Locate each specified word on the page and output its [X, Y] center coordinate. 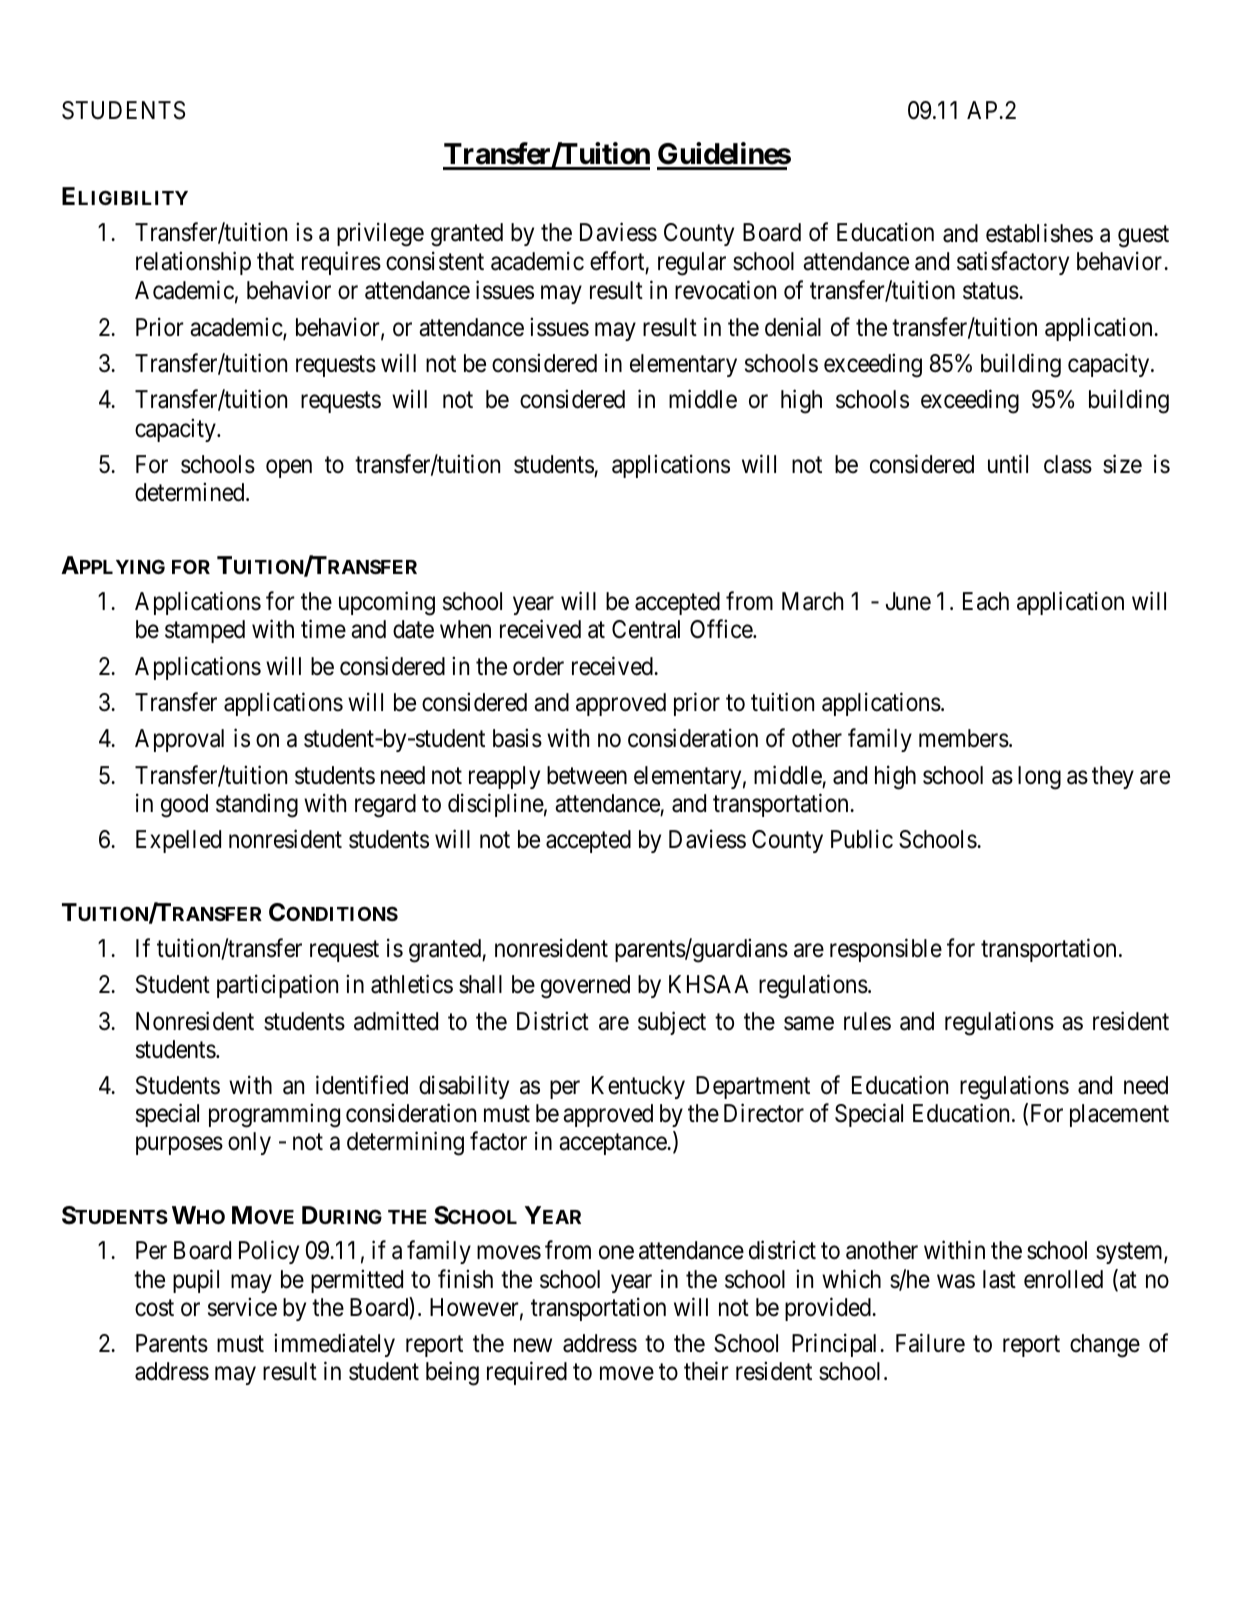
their [706, 1371]
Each [986, 601]
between [587, 775]
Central [646, 629]
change [1105, 1346]
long [1039, 778]
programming [274, 1116]
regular [692, 264]
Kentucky [638, 1087]
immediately [334, 1345]
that [275, 261]
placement [1119, 1115]
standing [257, 805]
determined [191, 492]
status [991, 291]
